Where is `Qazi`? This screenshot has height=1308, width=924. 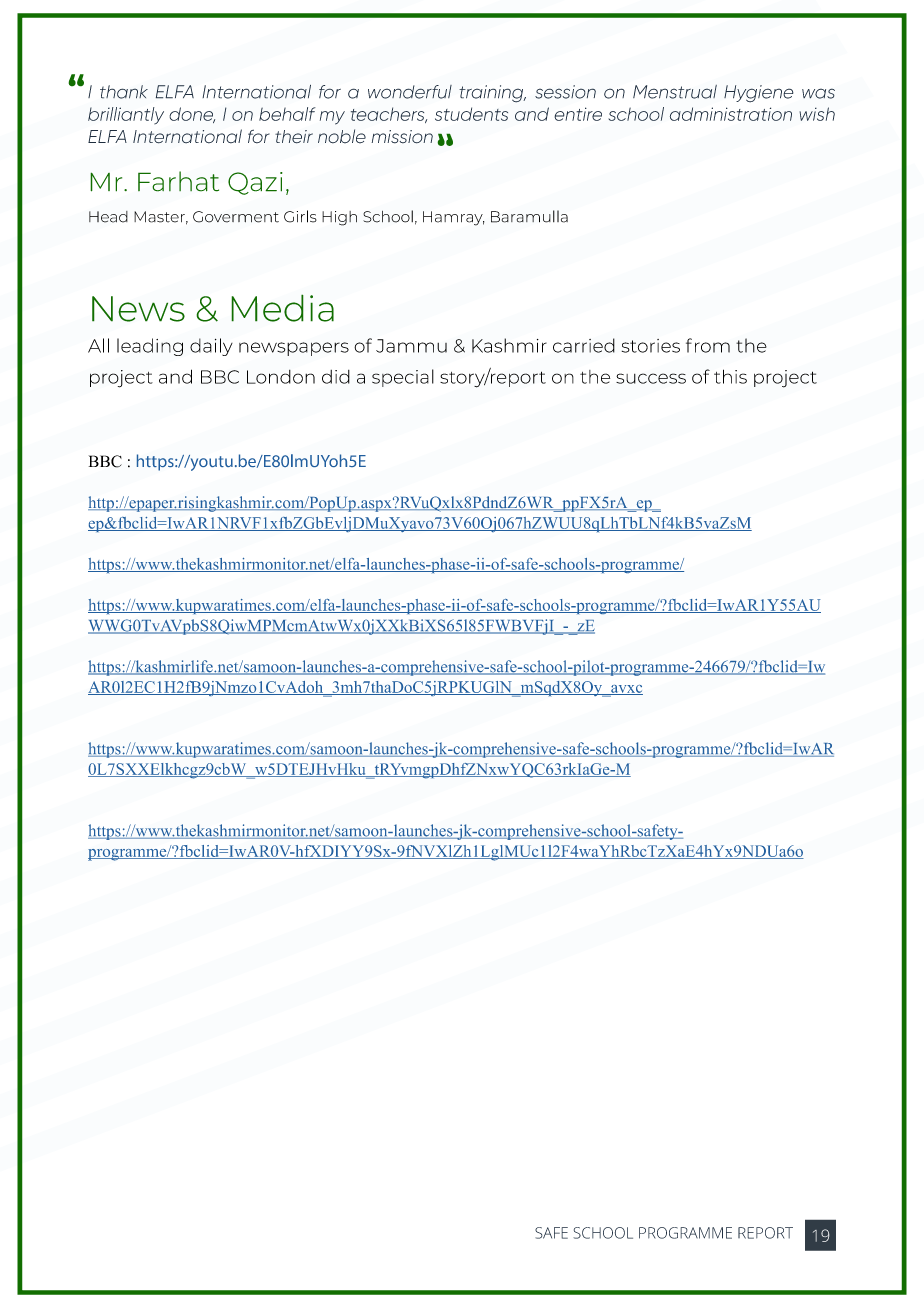
Qazi is located at coordinates (255, 183).
